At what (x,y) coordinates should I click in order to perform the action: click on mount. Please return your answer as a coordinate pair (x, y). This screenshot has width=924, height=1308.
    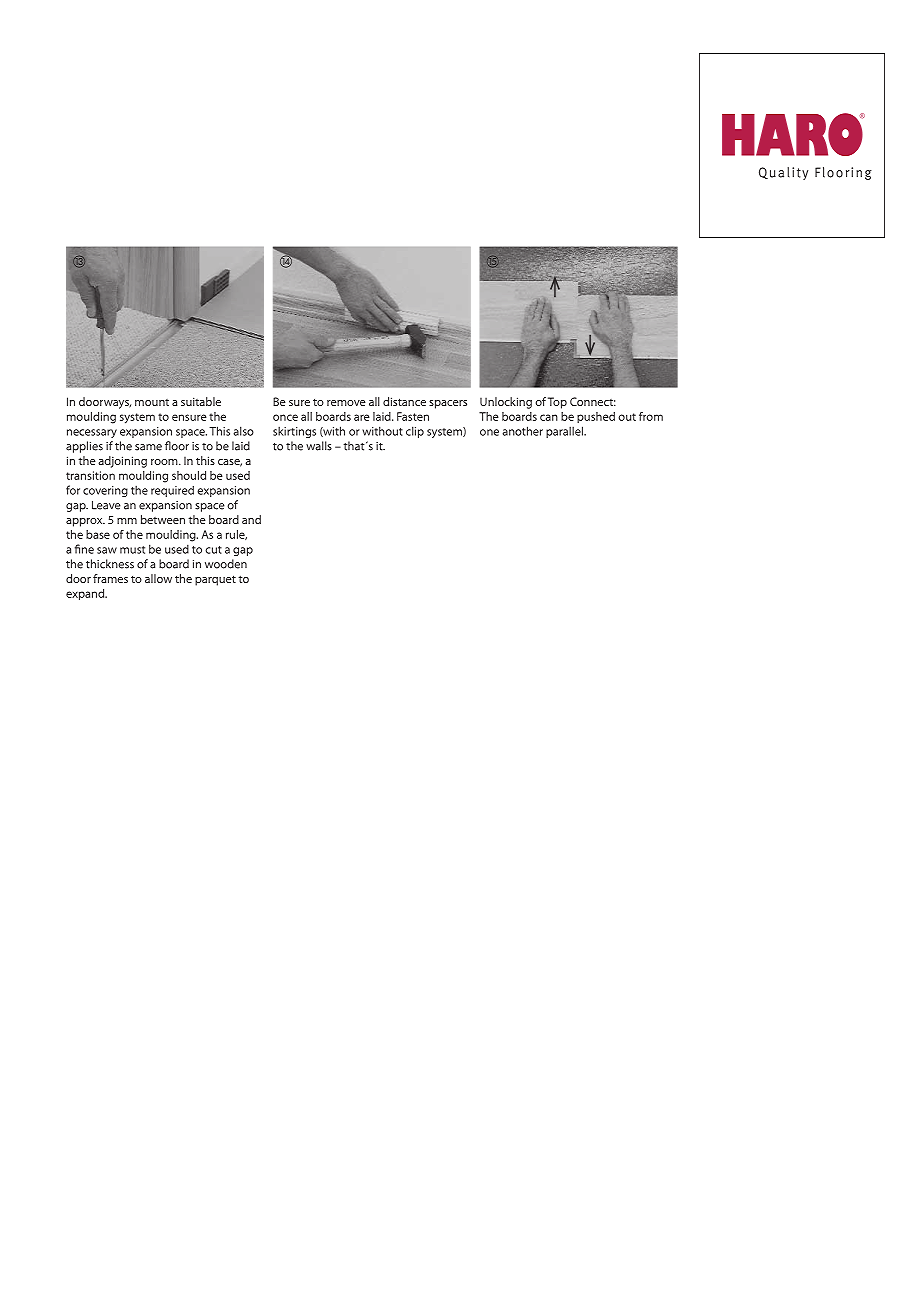
    Looking at the image, I should click on (152, 402).
